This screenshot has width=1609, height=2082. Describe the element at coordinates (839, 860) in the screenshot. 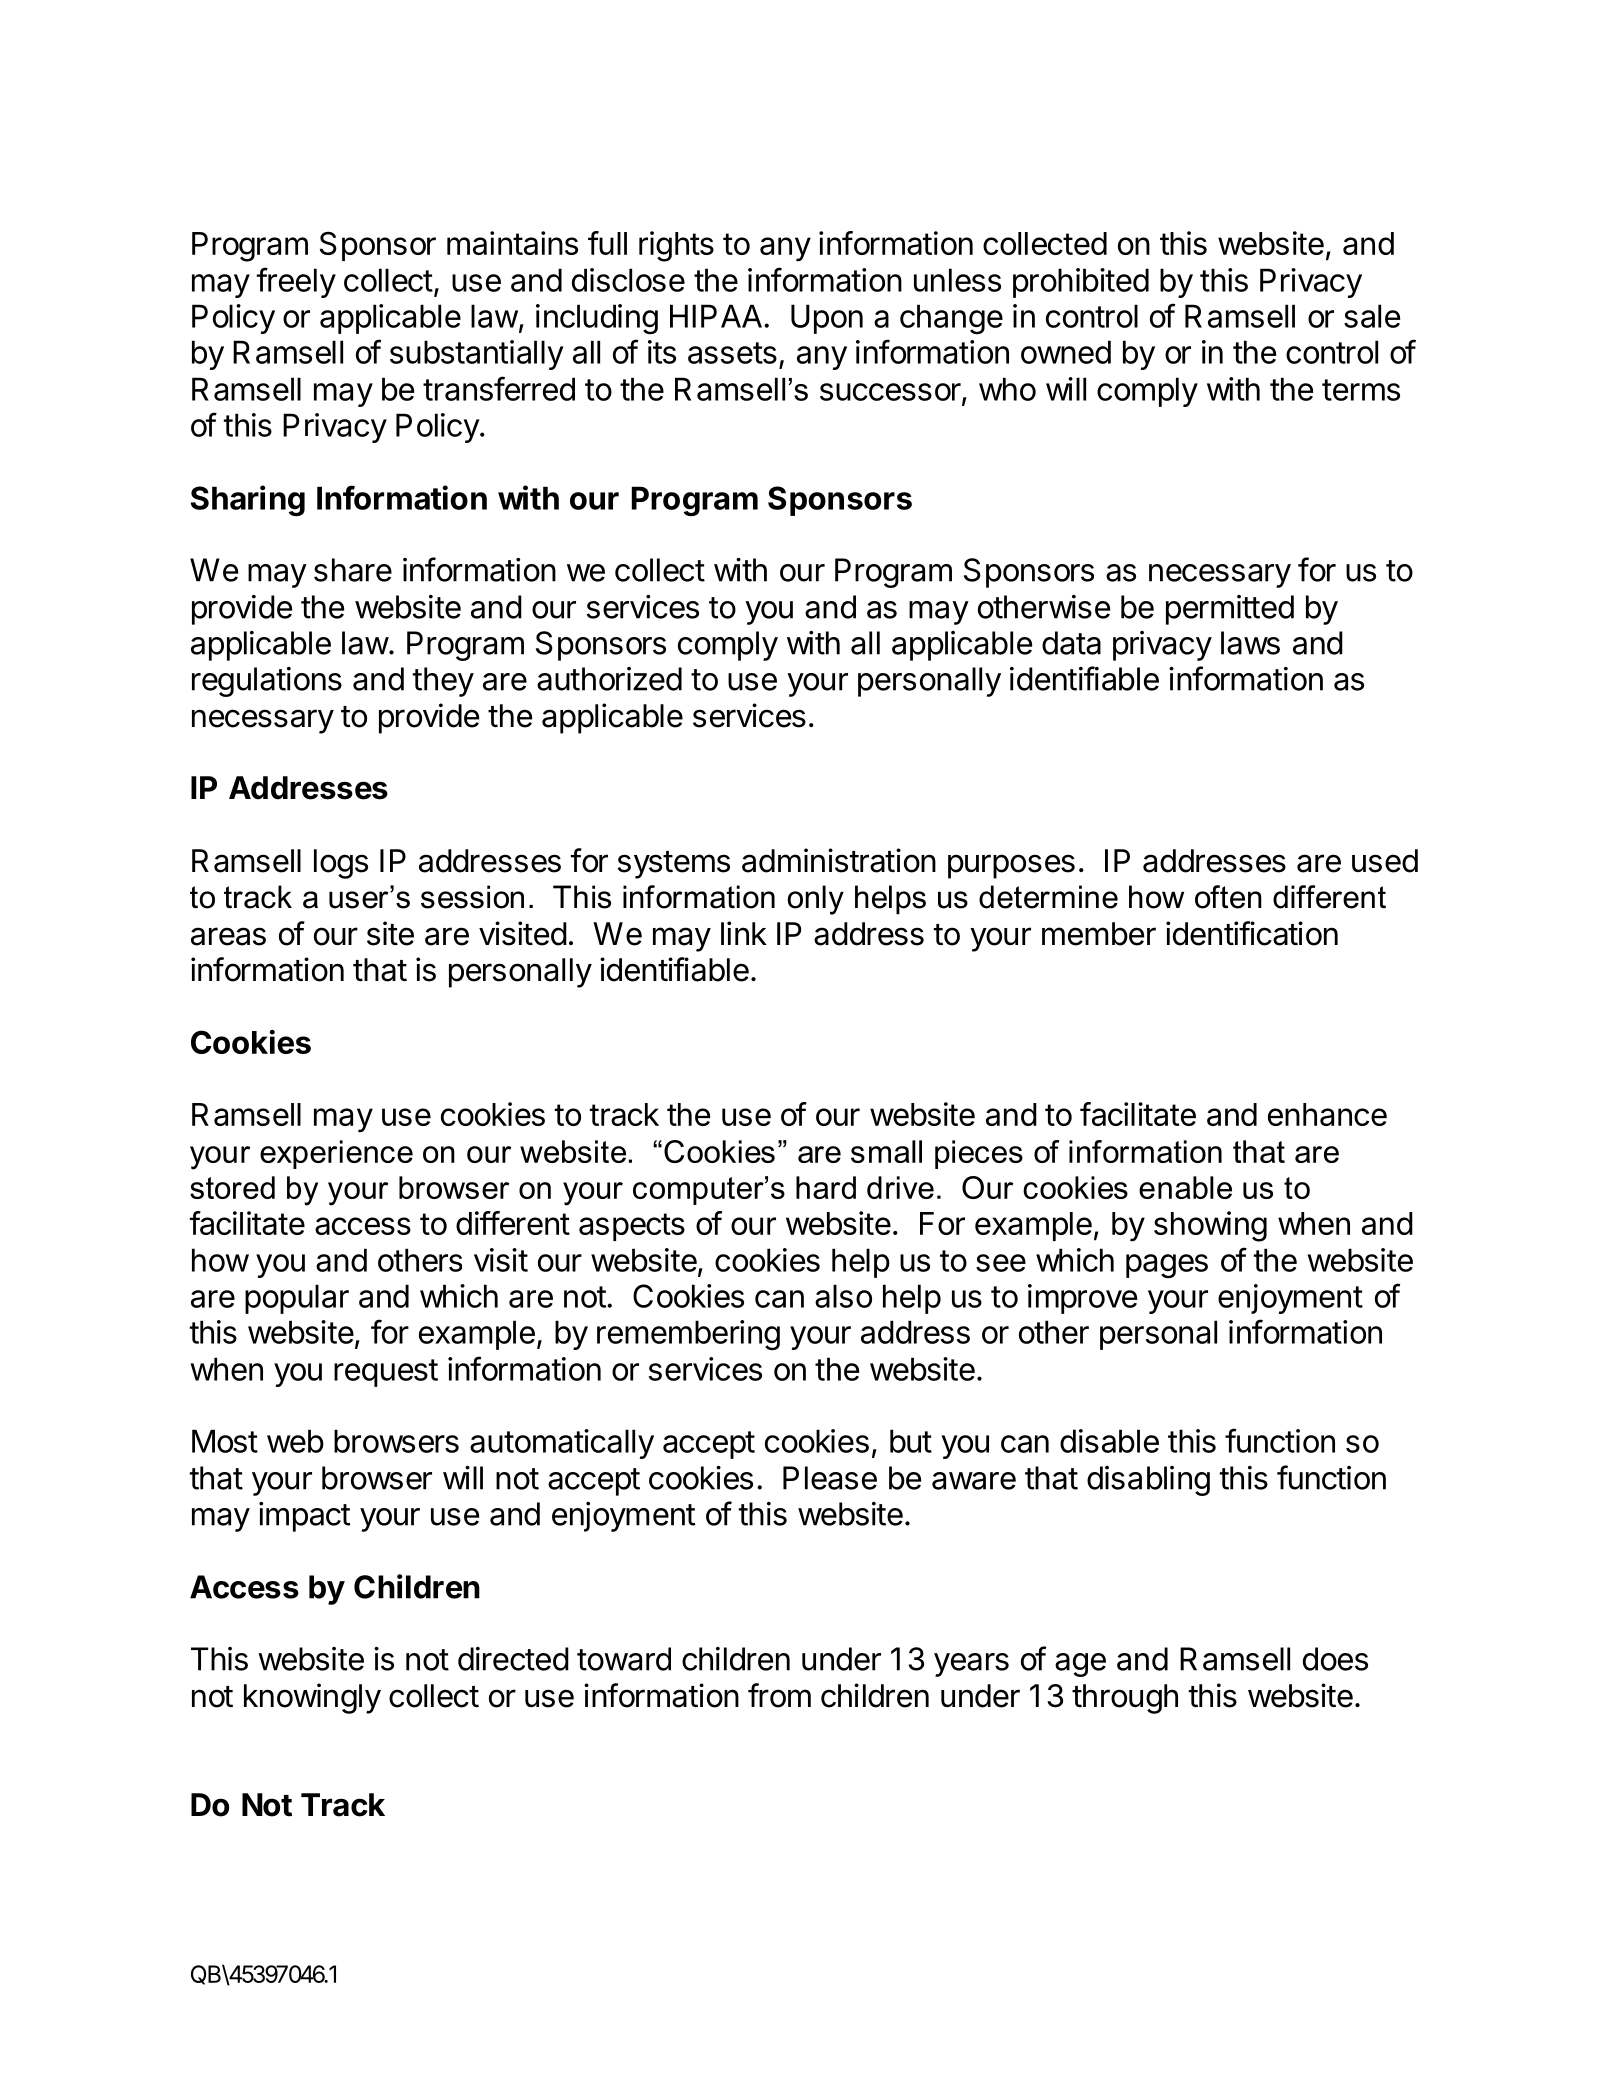

I see `administration` at that location.
